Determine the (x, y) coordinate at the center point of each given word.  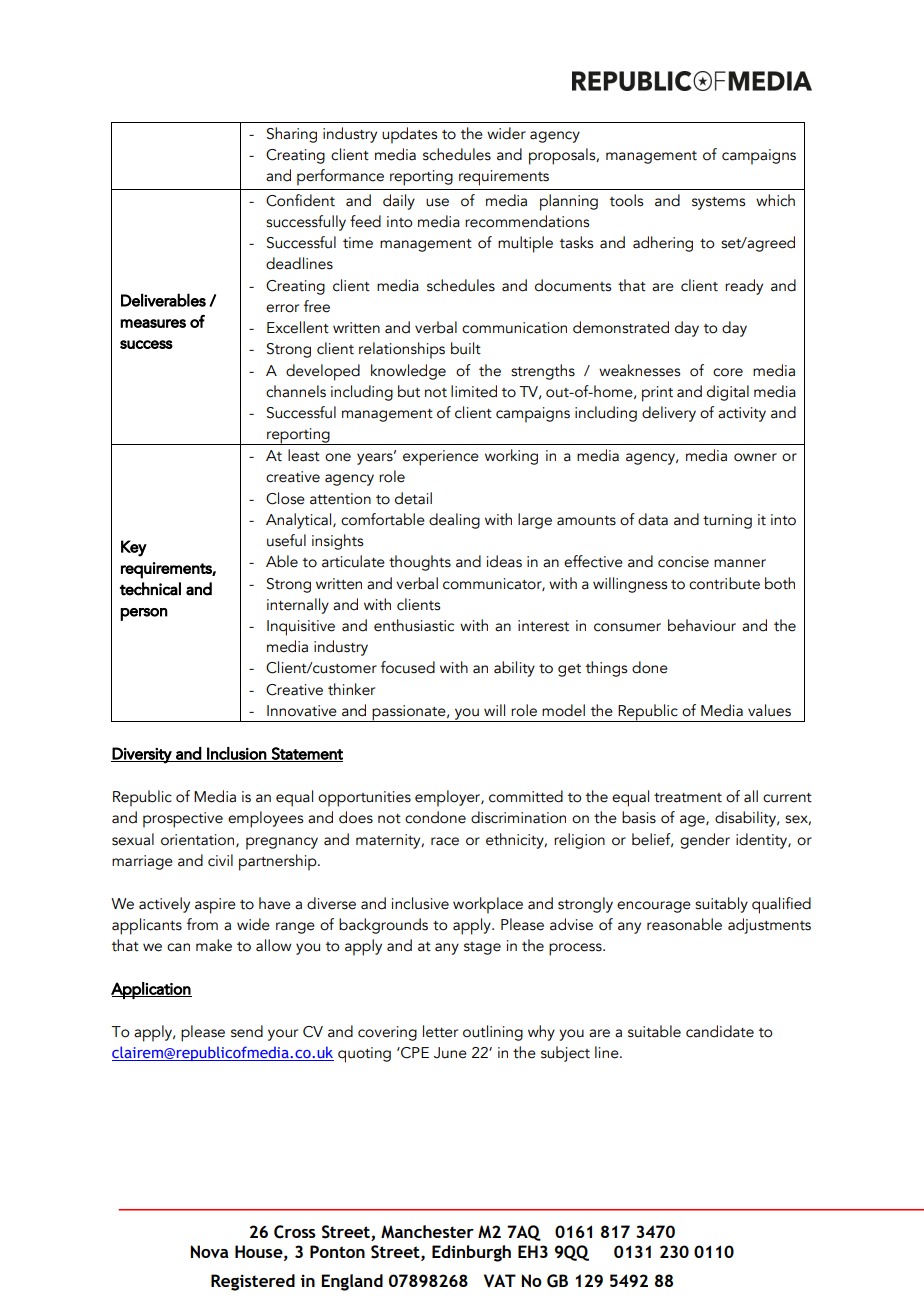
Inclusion (236, 754)
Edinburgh (471, 1253)
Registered (253, 1282)
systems (718, 203)
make (214, 945)
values (769, 710)
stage (482, 948)
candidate (720, 1031)
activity (742, 414)
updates (409, 135)
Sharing (292, 135)
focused (408, 667)
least (304, 455)
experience (441, 458)
